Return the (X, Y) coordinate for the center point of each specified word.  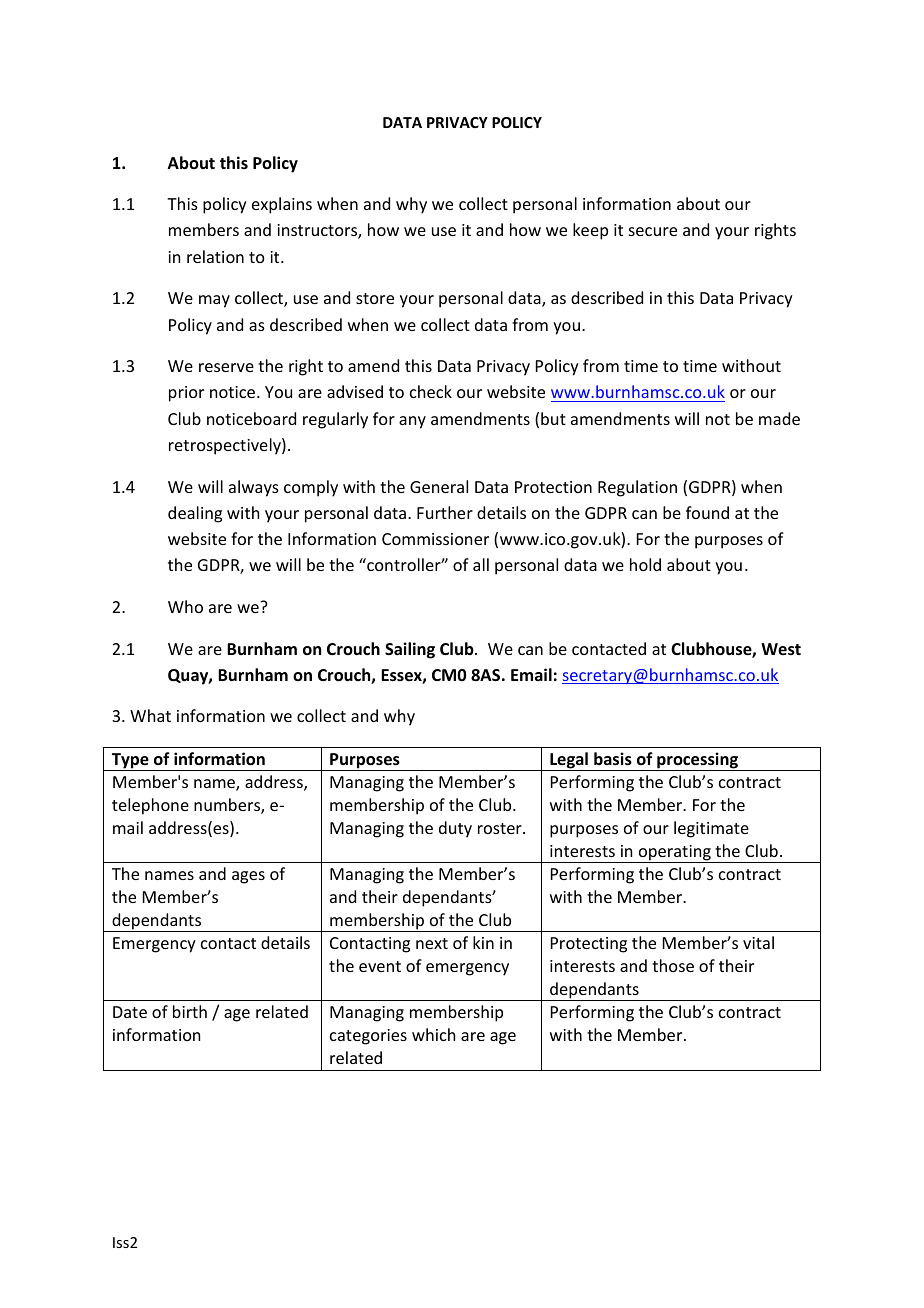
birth (190, 1011)
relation (215, 256)
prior (186, 394)
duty (455, 829)
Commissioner (435, 539)
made (779, 418)
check (431, 391)
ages (248, 877)
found (707, 512)
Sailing (410, 650)
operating (674, 854)
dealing (195, 514)
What (150, 715)
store (375, 298)
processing (698, 761)
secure (653, 231)
